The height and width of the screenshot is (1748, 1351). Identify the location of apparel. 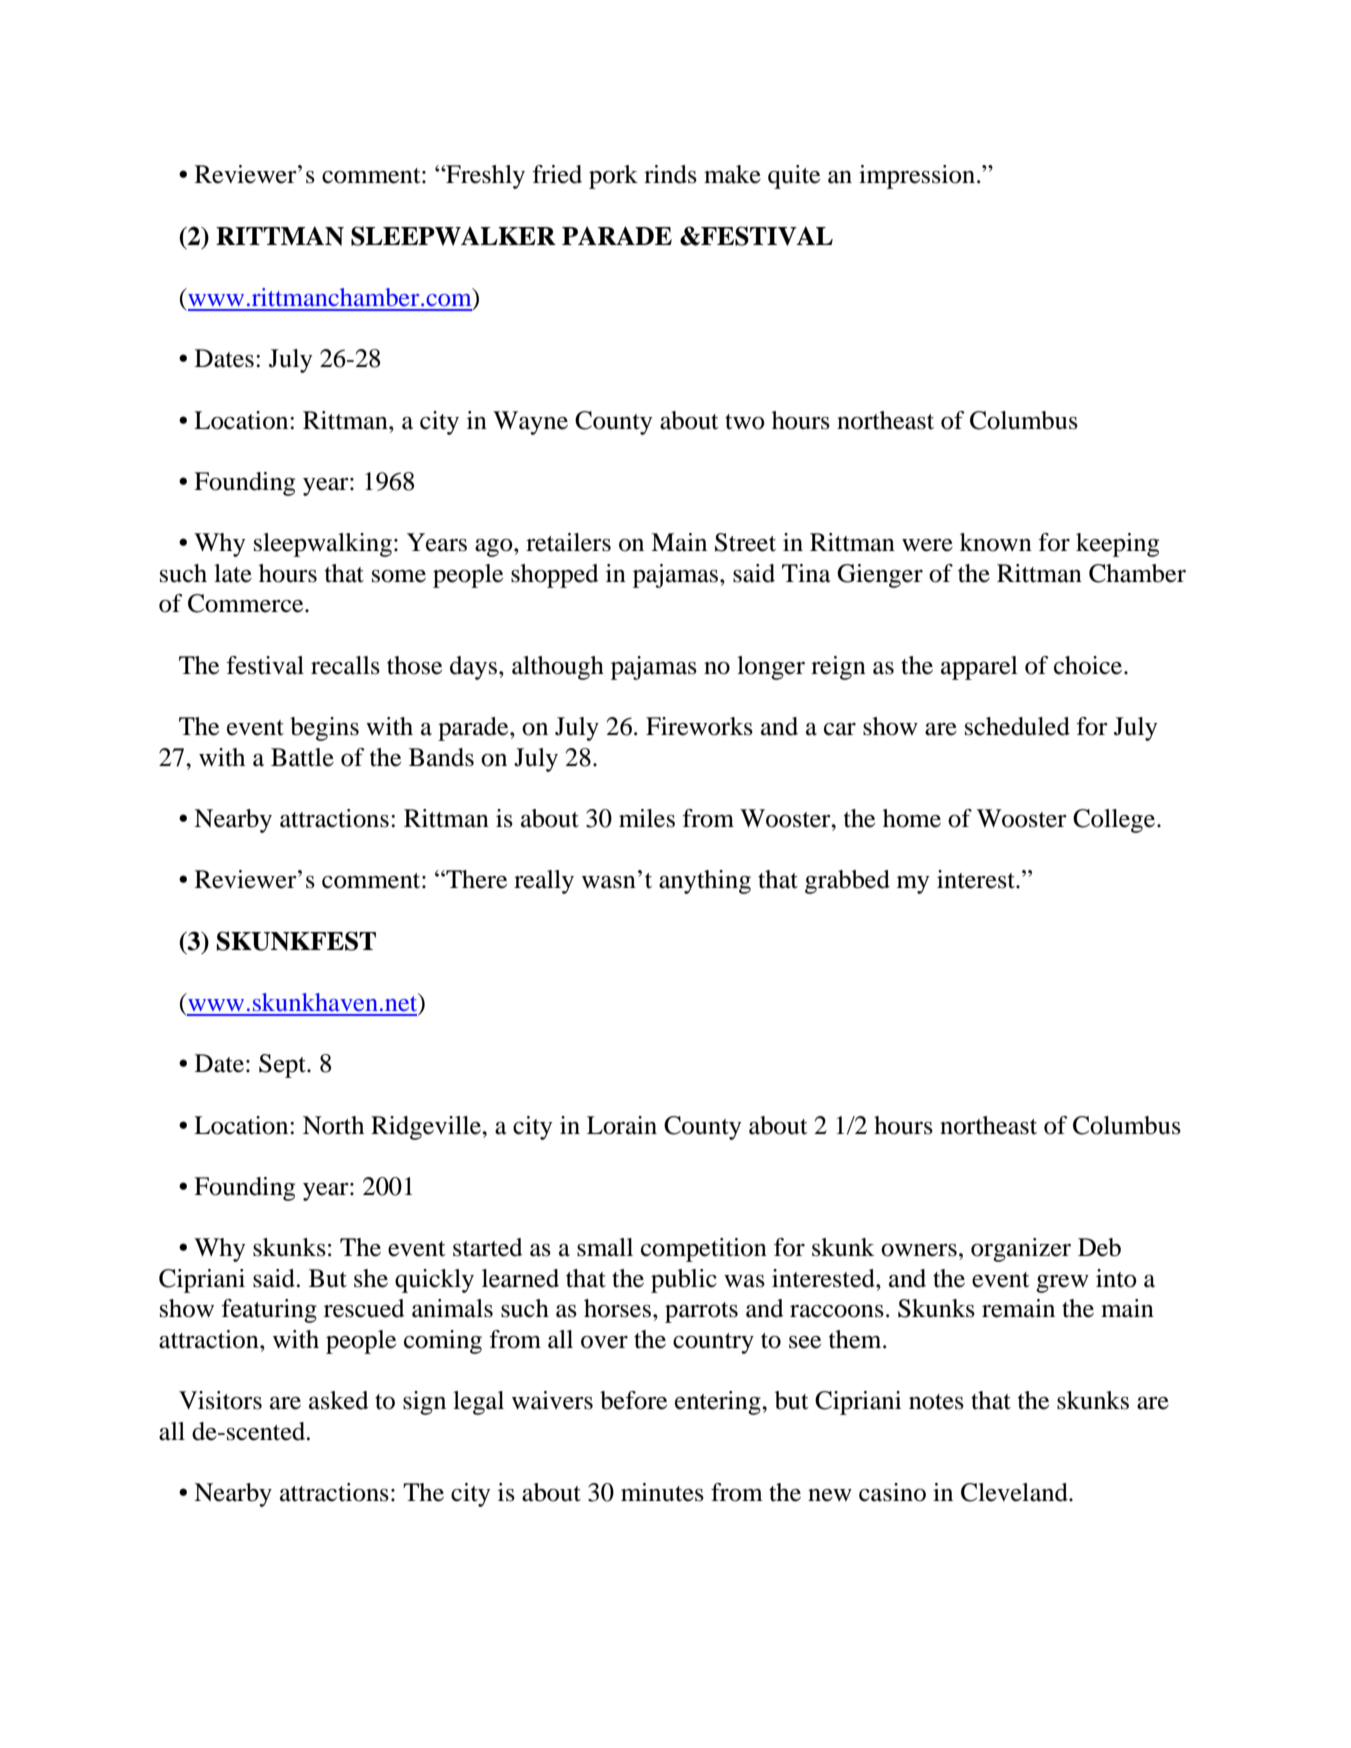
(979, 668).
